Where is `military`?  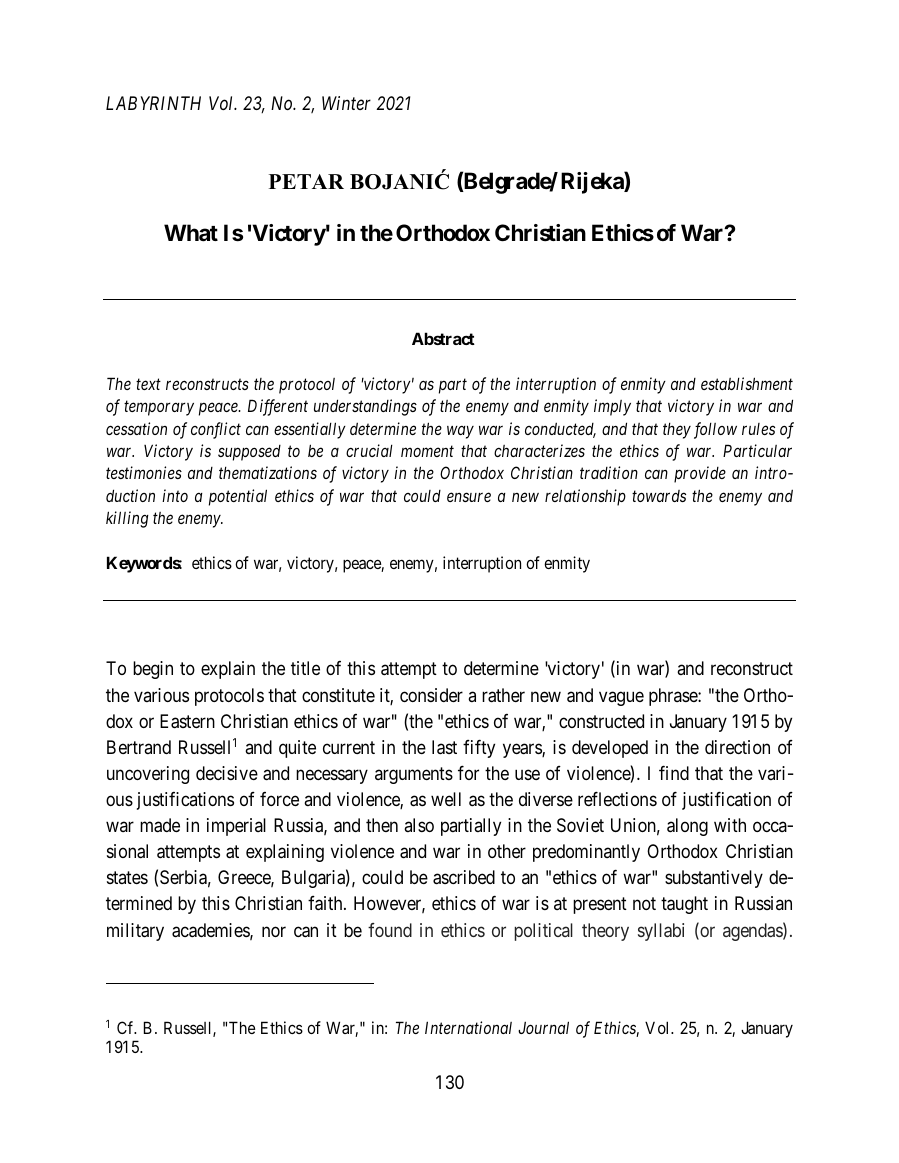
military is located at coordinates (135, 932).
